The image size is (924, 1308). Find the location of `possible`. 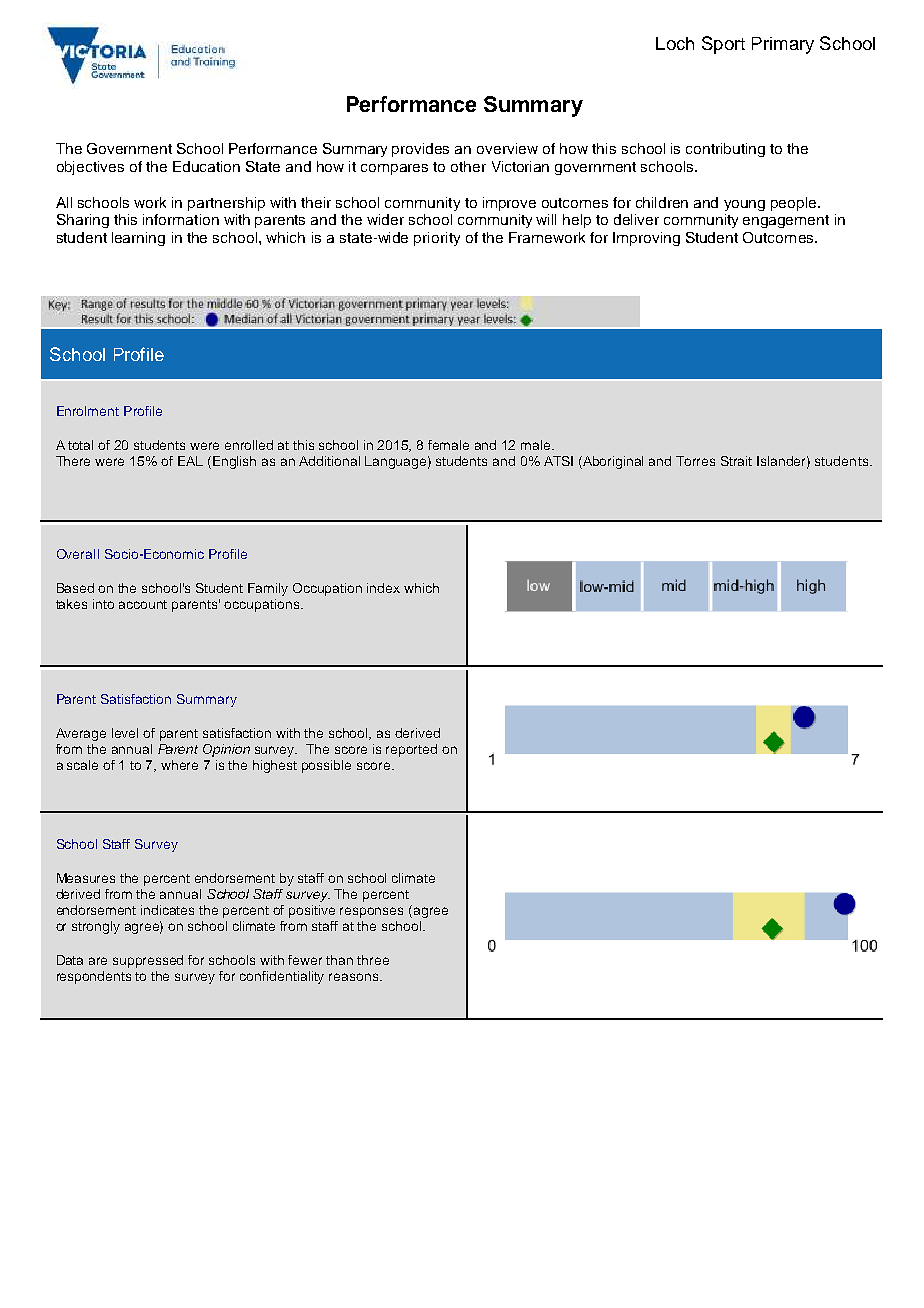

possible is located at coordinates (326, 766).
